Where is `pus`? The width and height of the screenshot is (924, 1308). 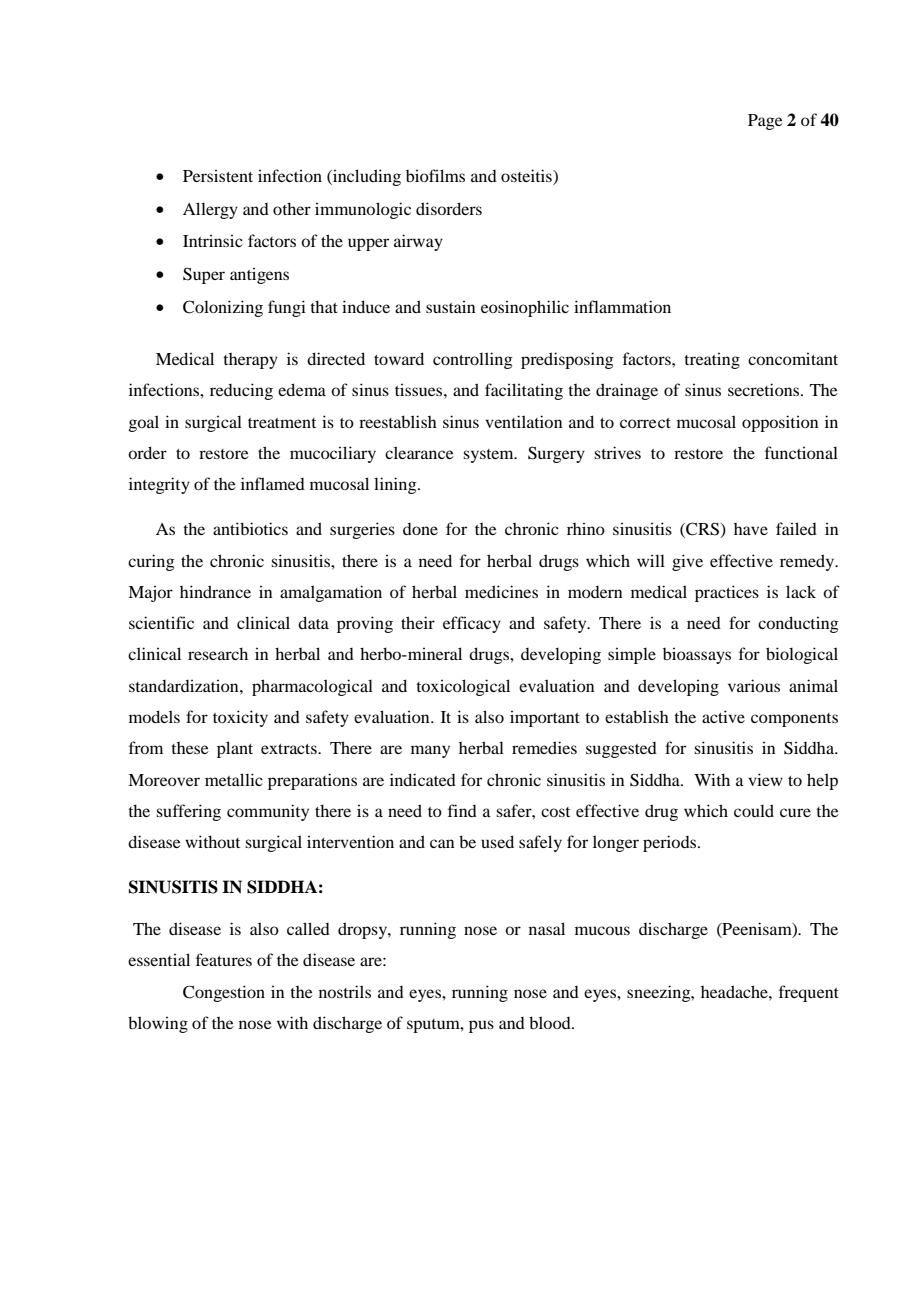 pus is located at coordinates (481, 1026).
